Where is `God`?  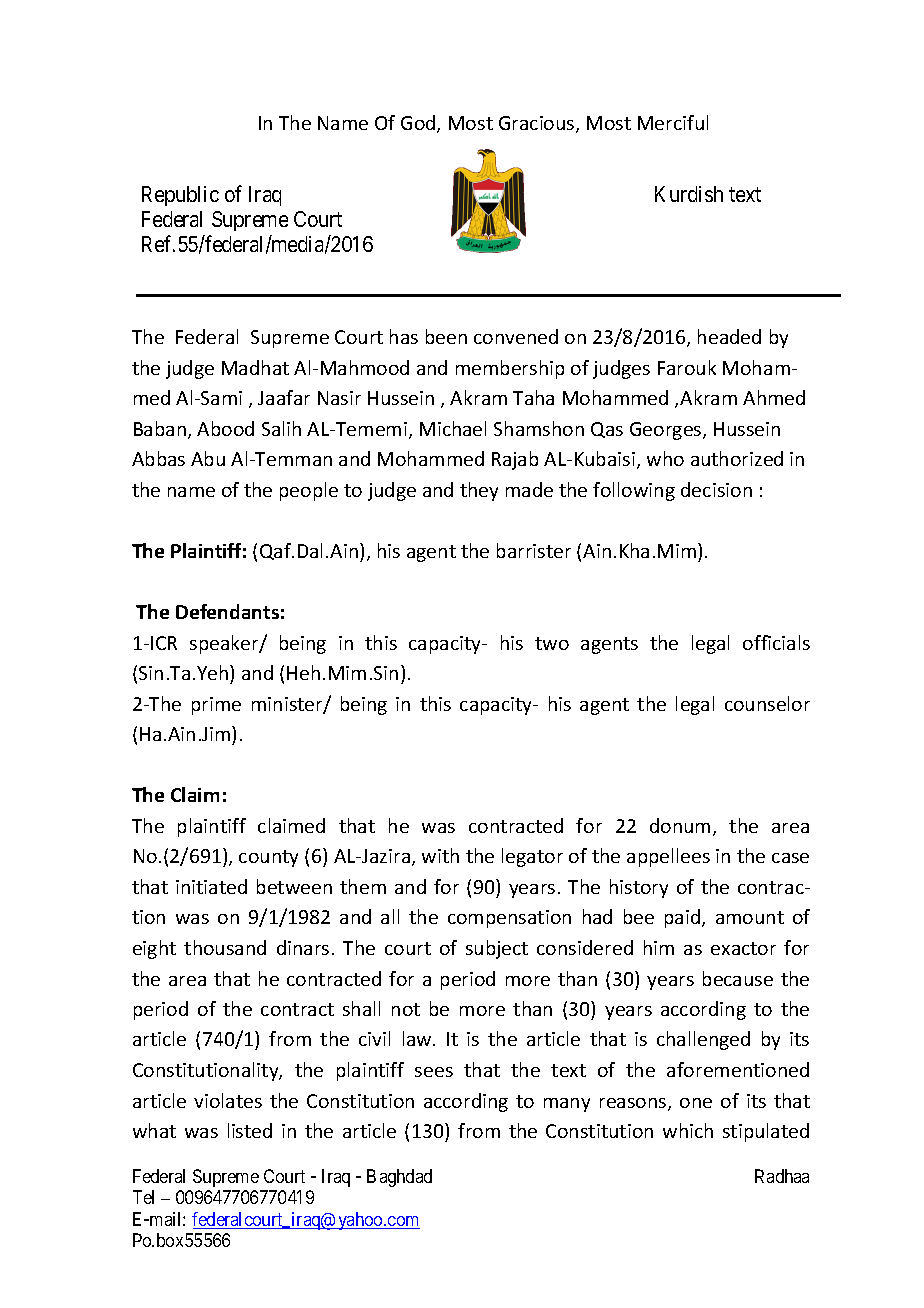
God is located at coordinates (419, 124).
